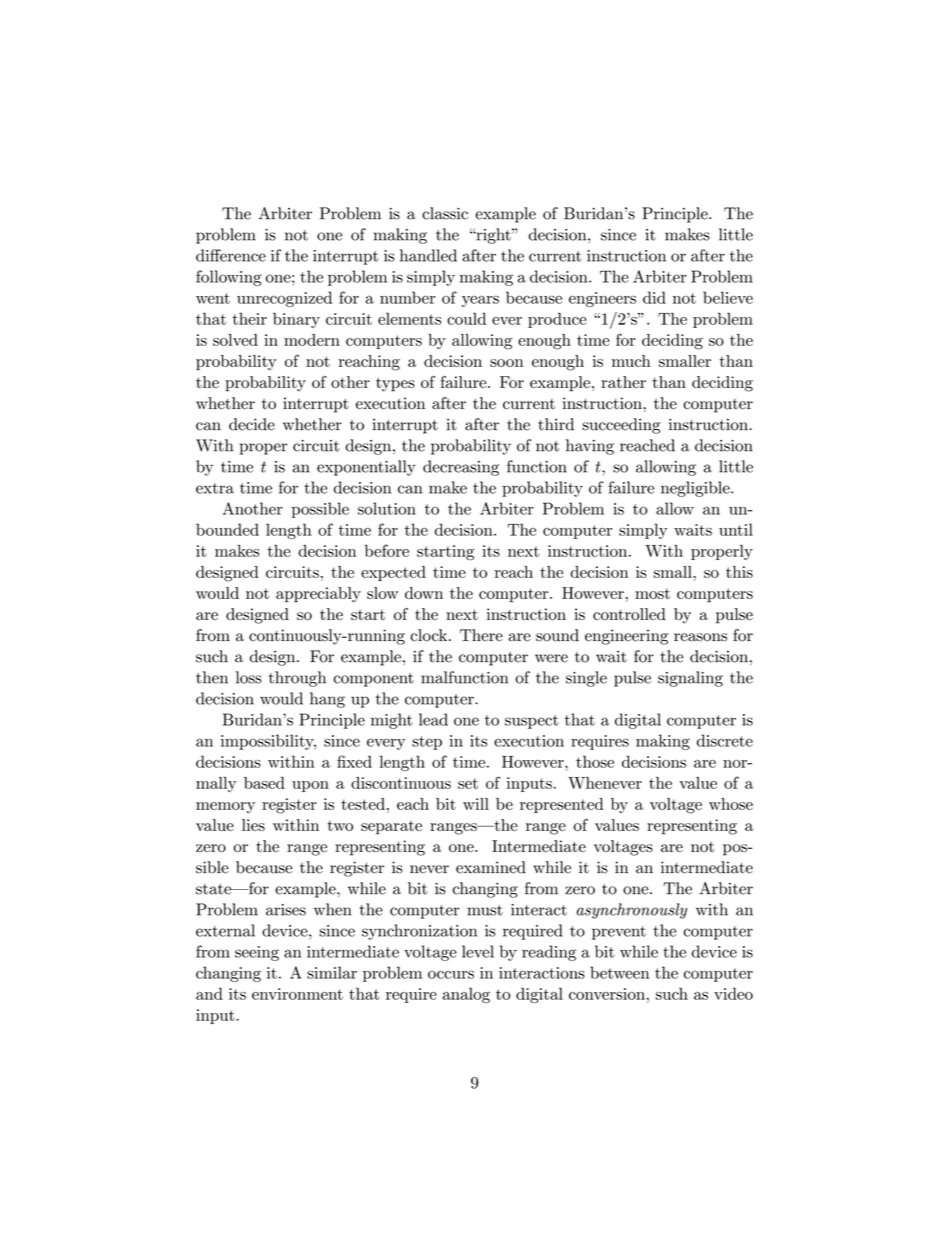 This screenshot has width=952, height=1233. Describe the element at coordinates (476, 804) in the screenshot. I see `will` at that location.
